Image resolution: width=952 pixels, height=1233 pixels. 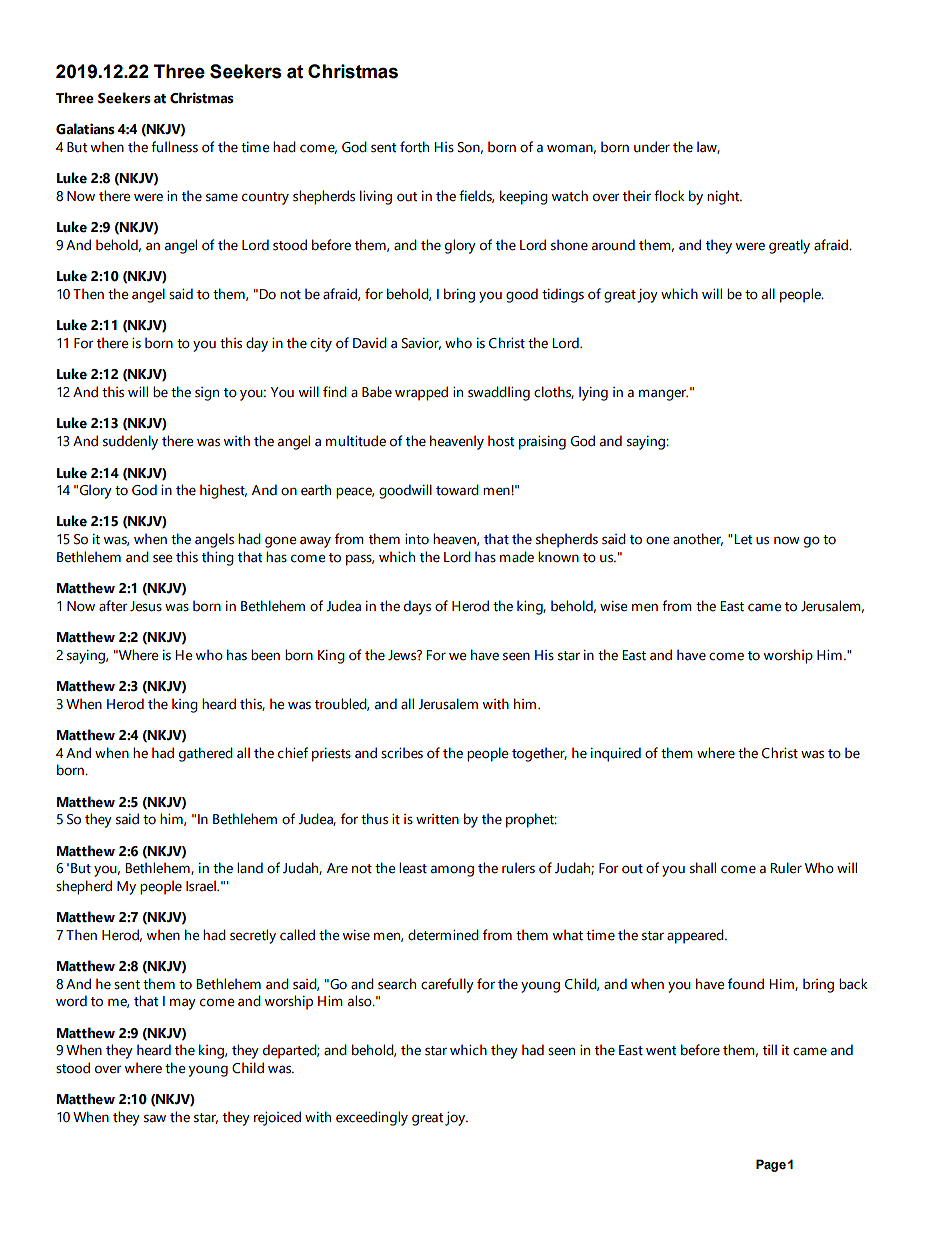 What do you see at coordinates (155, 1118) in the screenshot?
I see `saw` at bounding box center [155, 1118].
